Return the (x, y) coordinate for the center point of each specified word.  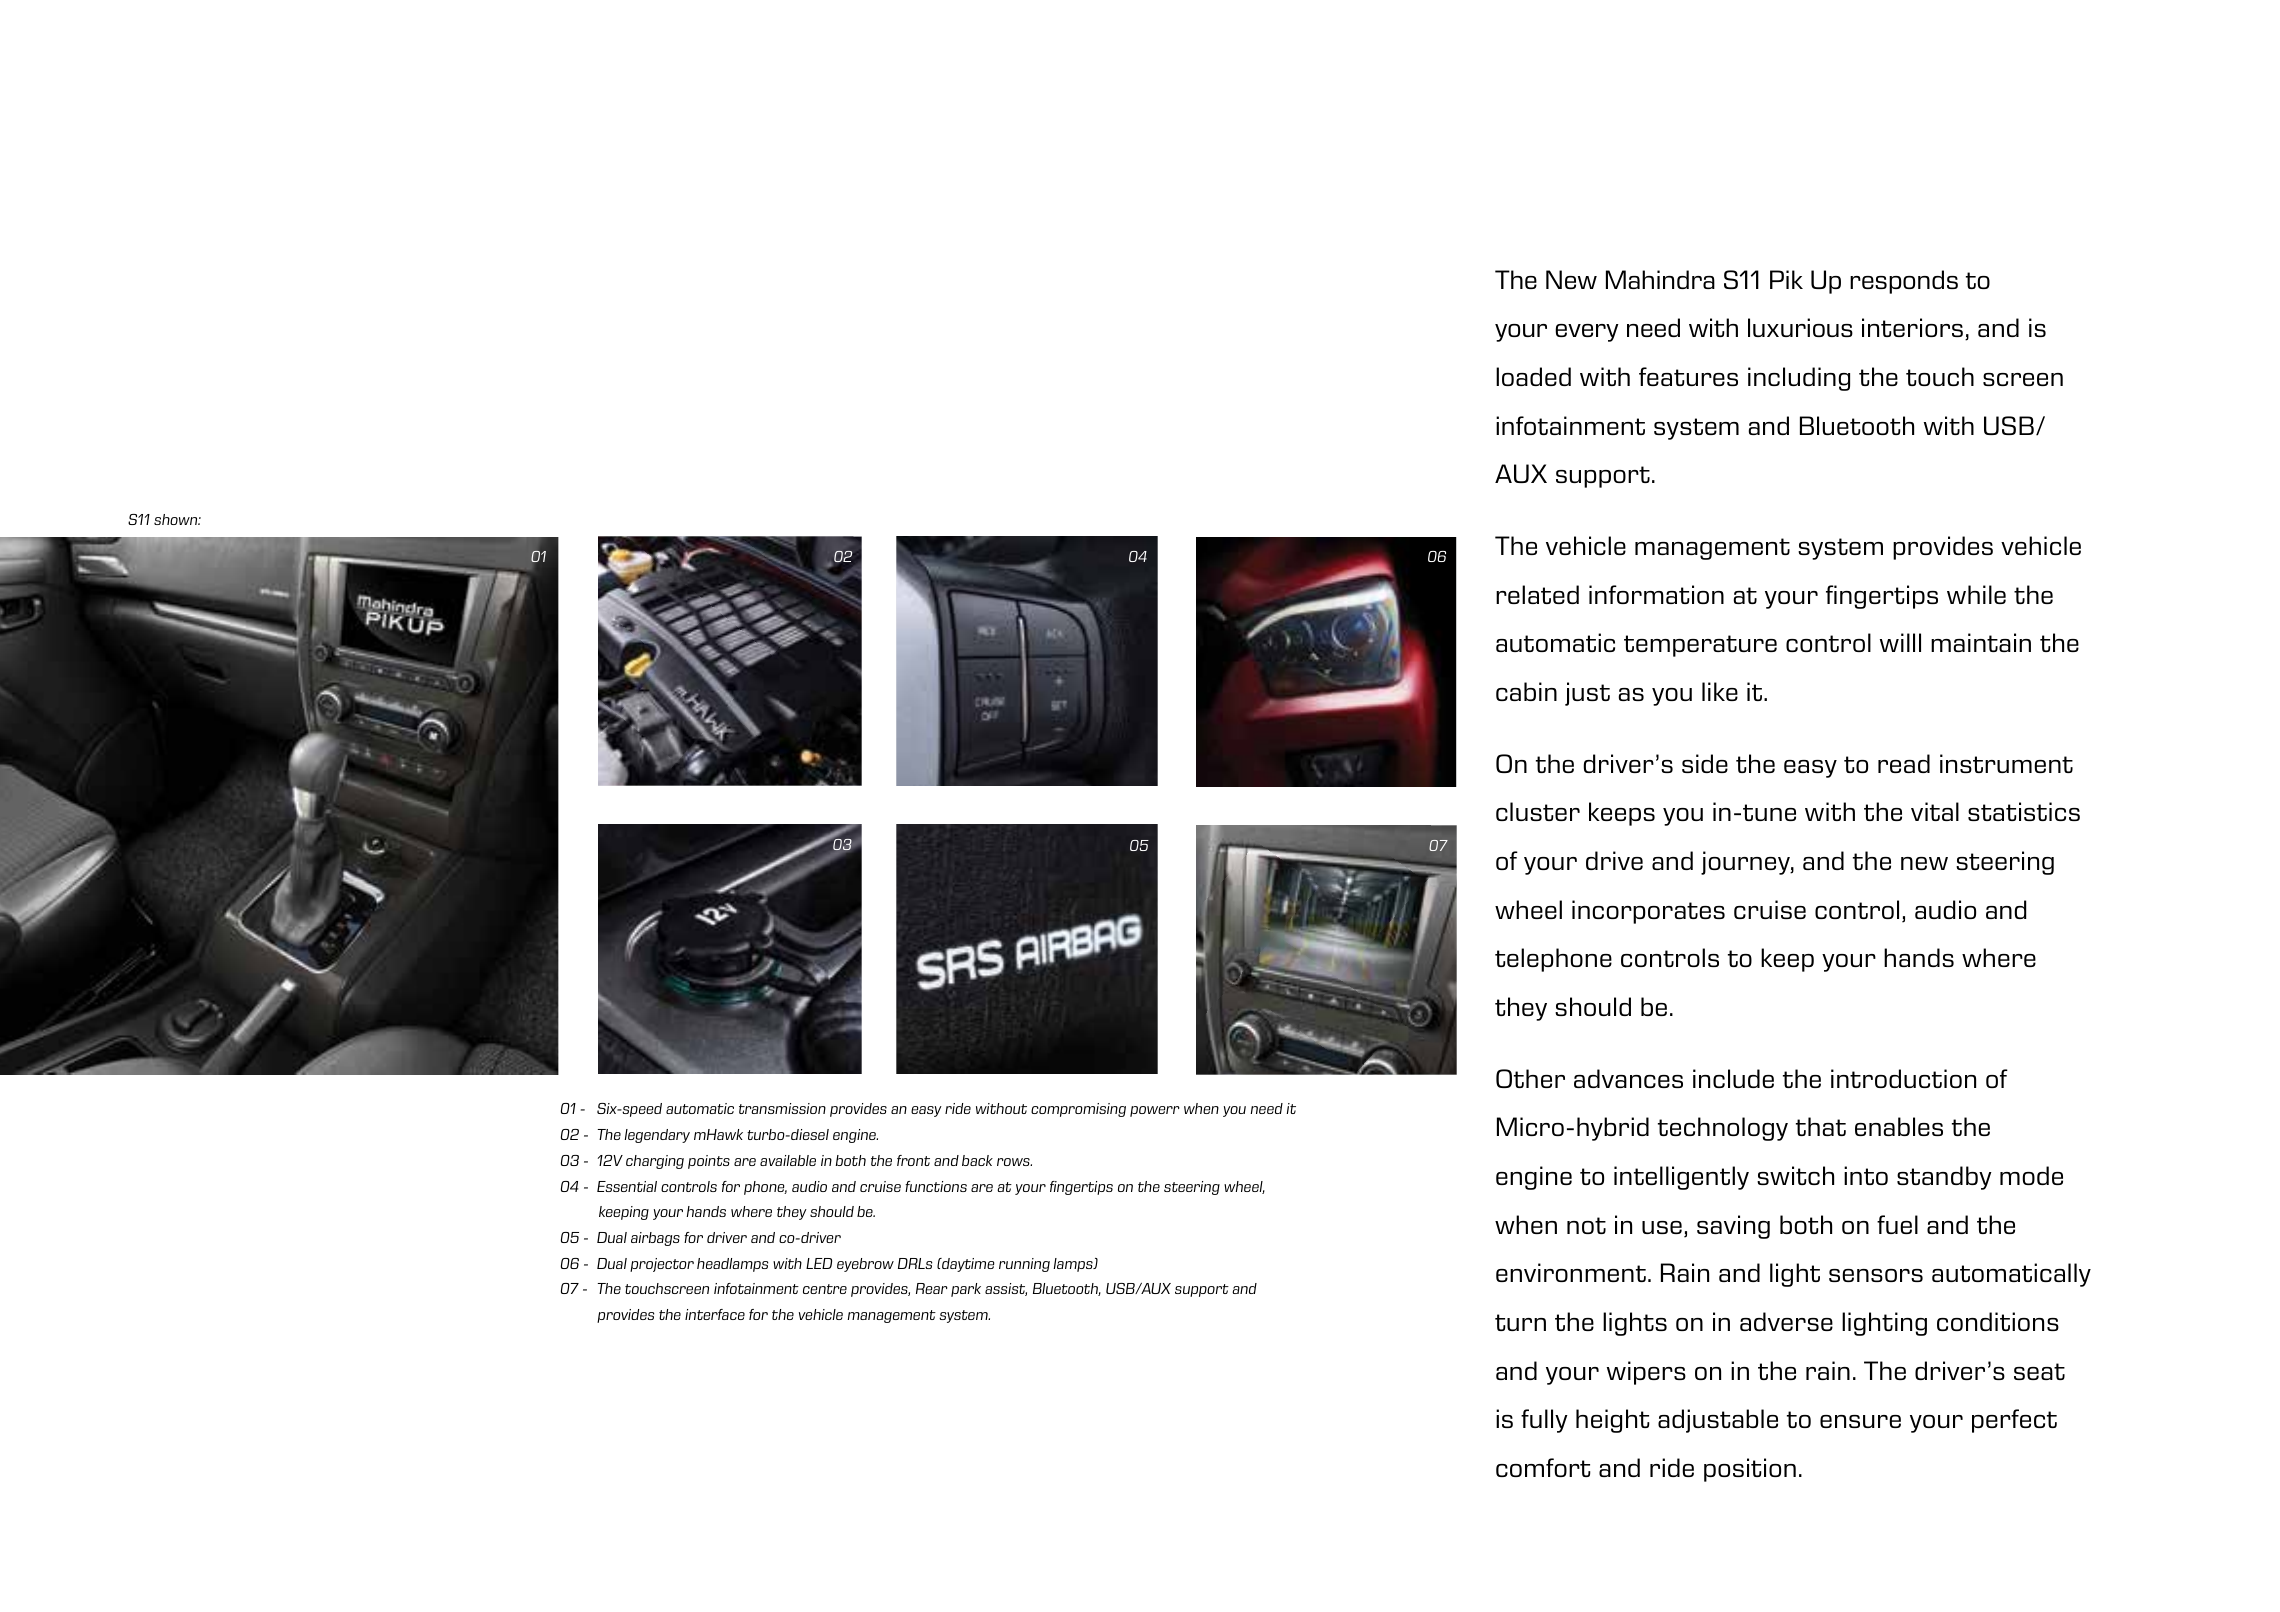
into (1866, 1175)
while (1976, 594)
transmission (782, 1108)
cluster (1538, 811)
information (1656, 594)
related (1537, 594)
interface (715, 1314)
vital (1935, 811)
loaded (1533, 376)
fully (1544, 1421)
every (1587, 333)
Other (1530, 1078)
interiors (1914, 329)
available (788, 1160)
